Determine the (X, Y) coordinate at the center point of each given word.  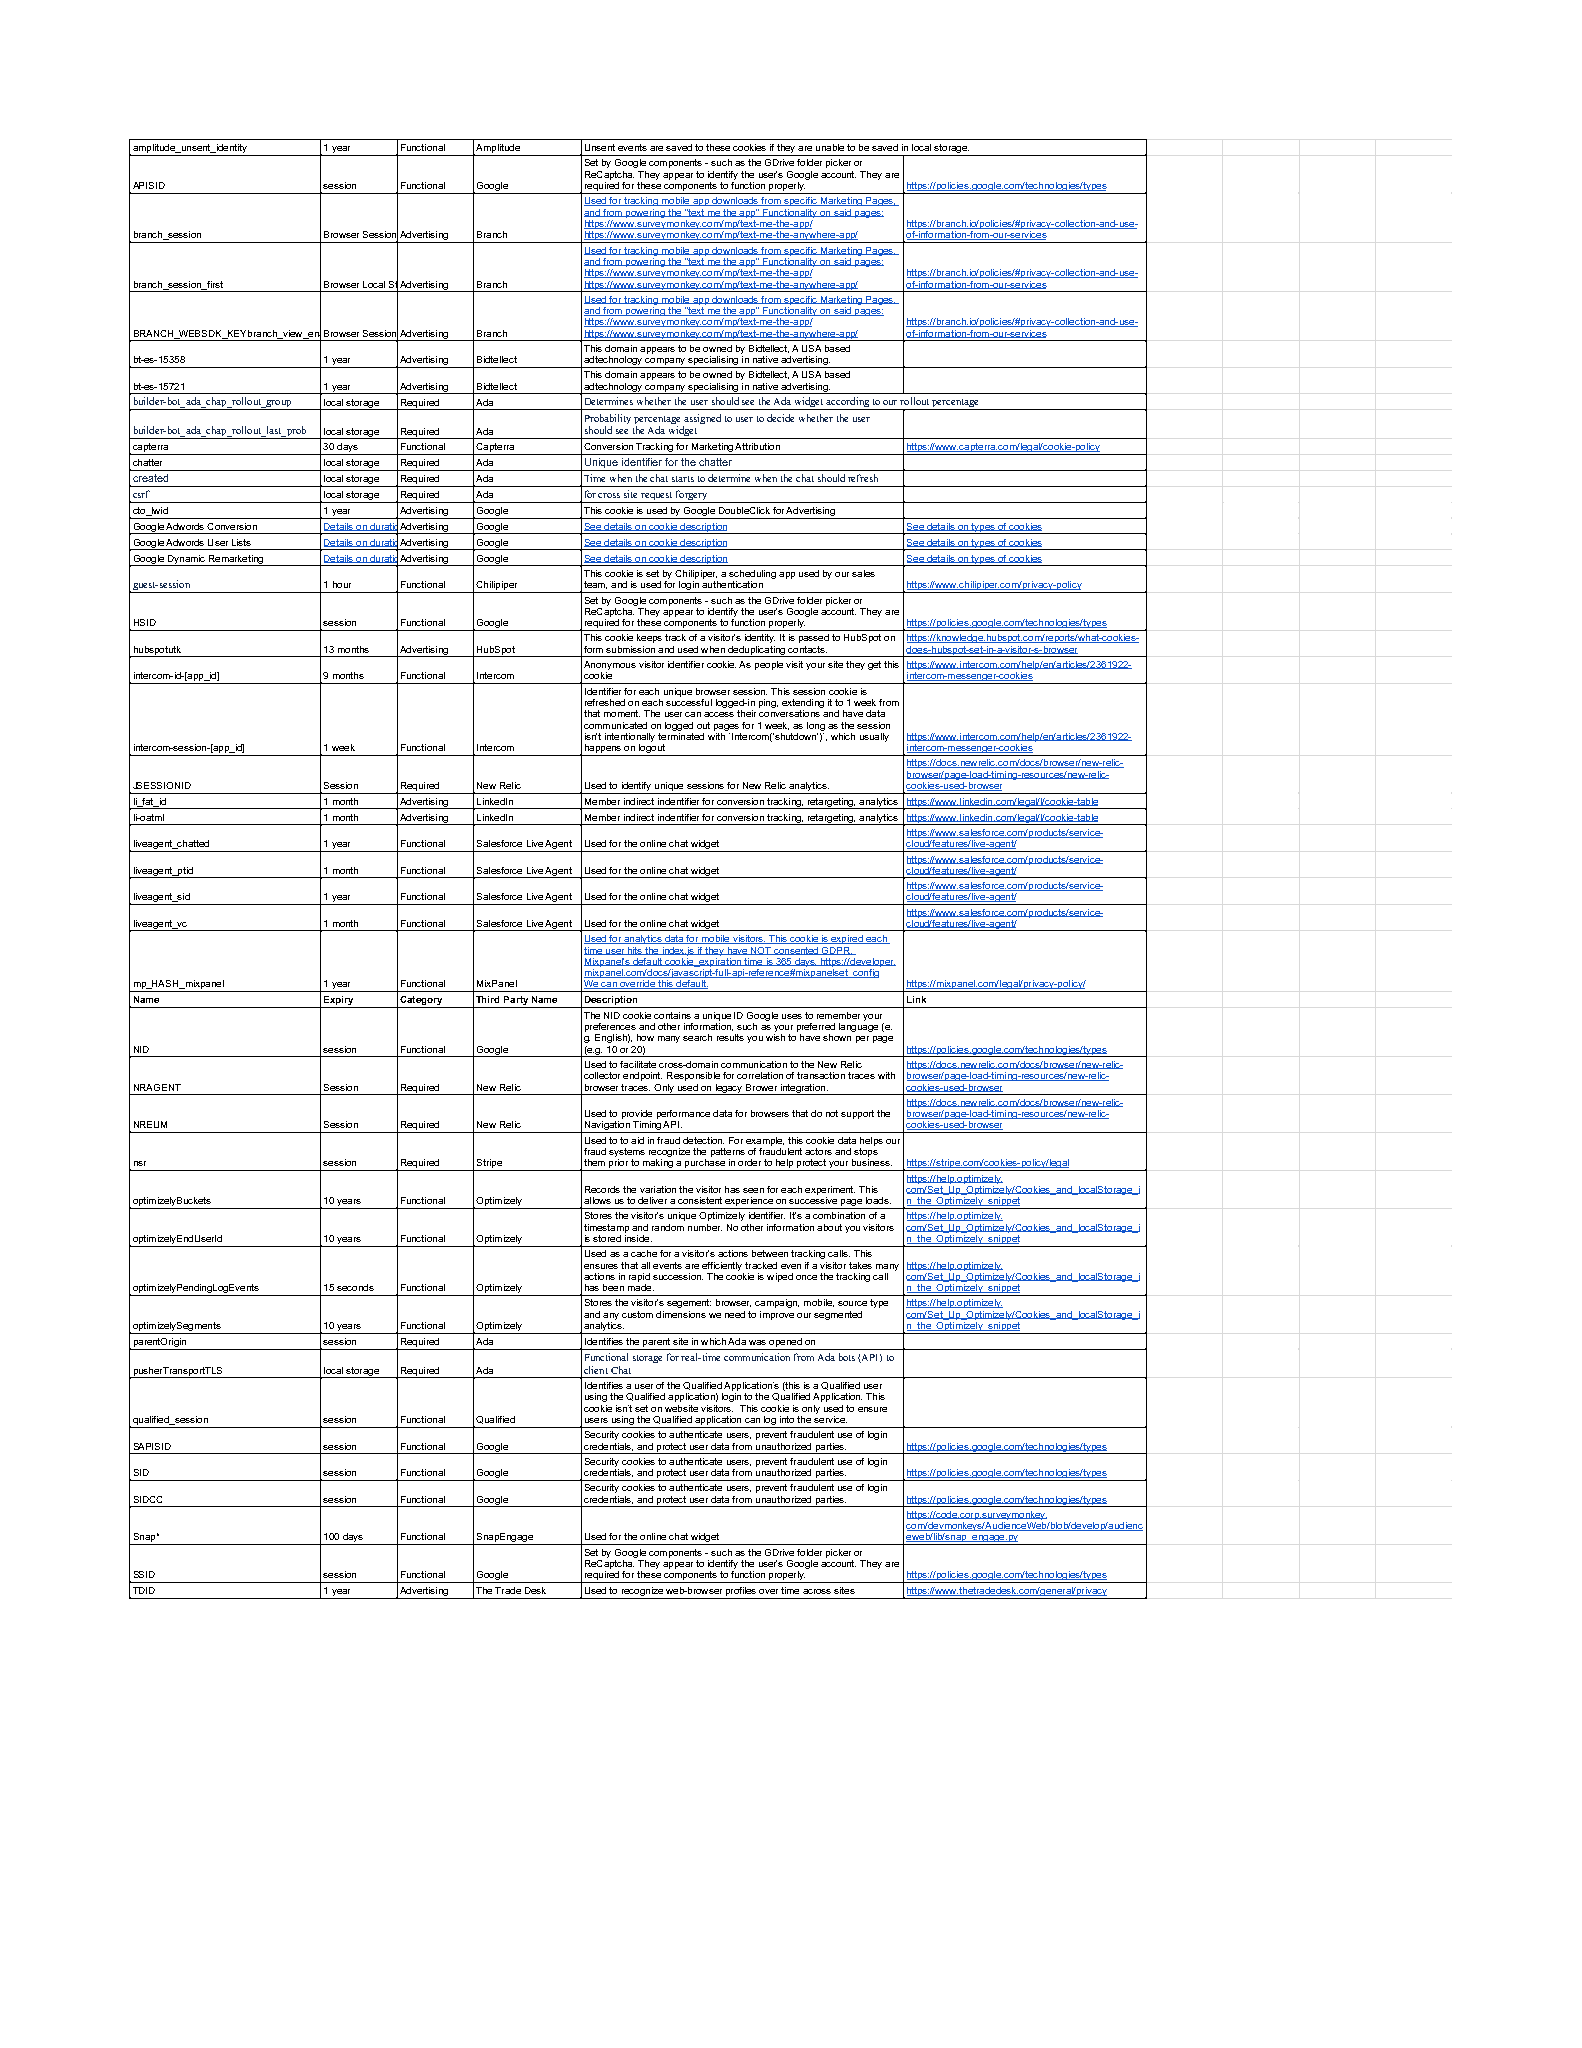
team (595, 585)
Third (487, 999)
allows (597, 1200)
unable (830, 147)
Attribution (757, 446)
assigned (702, 420)
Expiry (339, 1002)
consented (796, 951)
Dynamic (186, 560)
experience (749, 1203)
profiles (741, 1593)
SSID (144, 1574)
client (596, 1370)
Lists (241, 542)
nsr (140, 1163)
